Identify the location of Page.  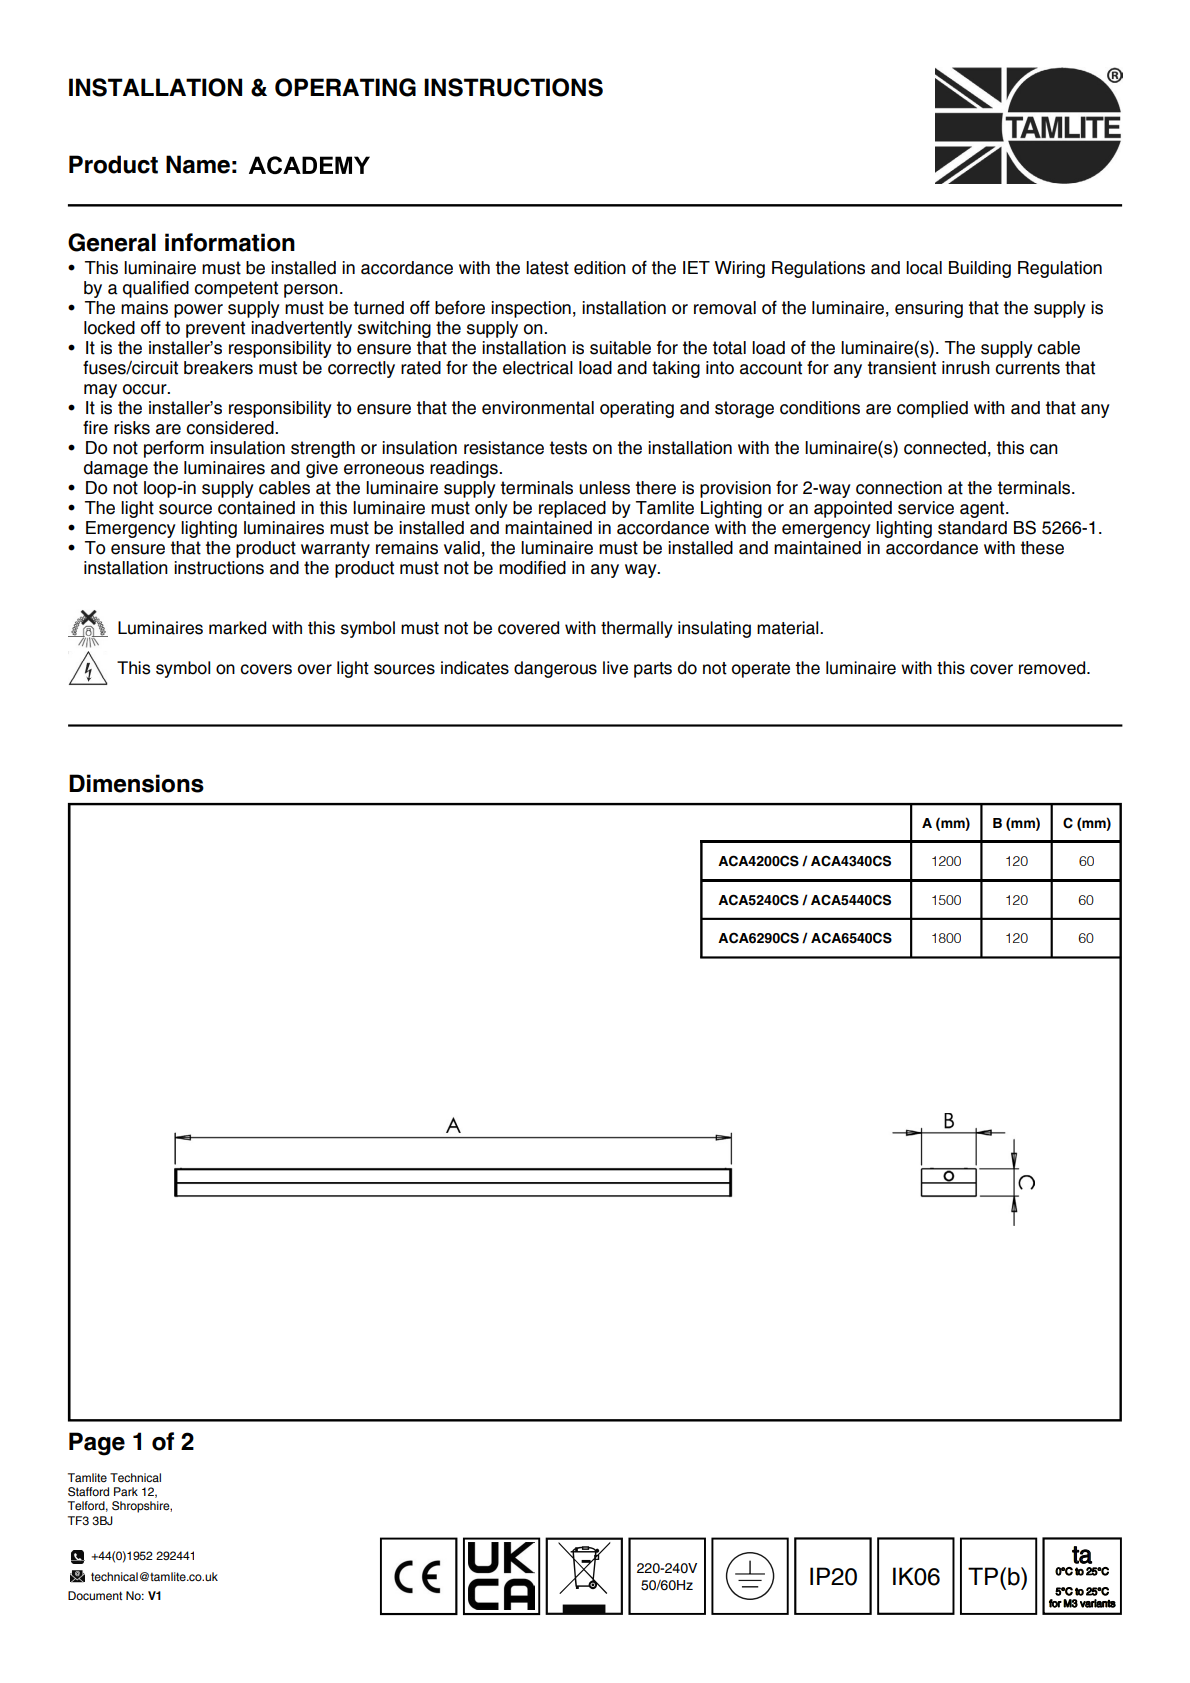
(97, 1444).
